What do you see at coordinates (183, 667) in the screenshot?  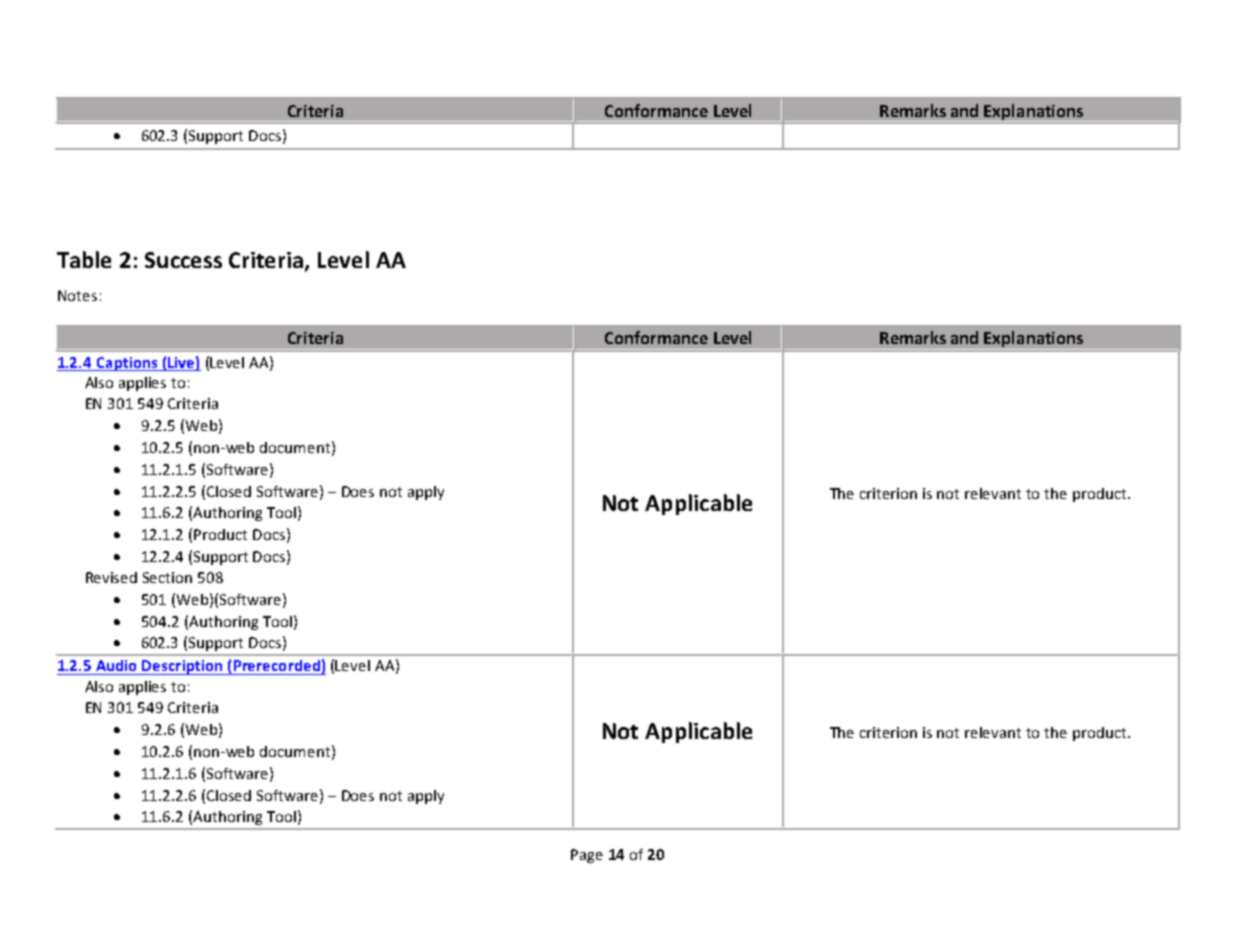 I see `Description` at bounding box center [183, 667].
